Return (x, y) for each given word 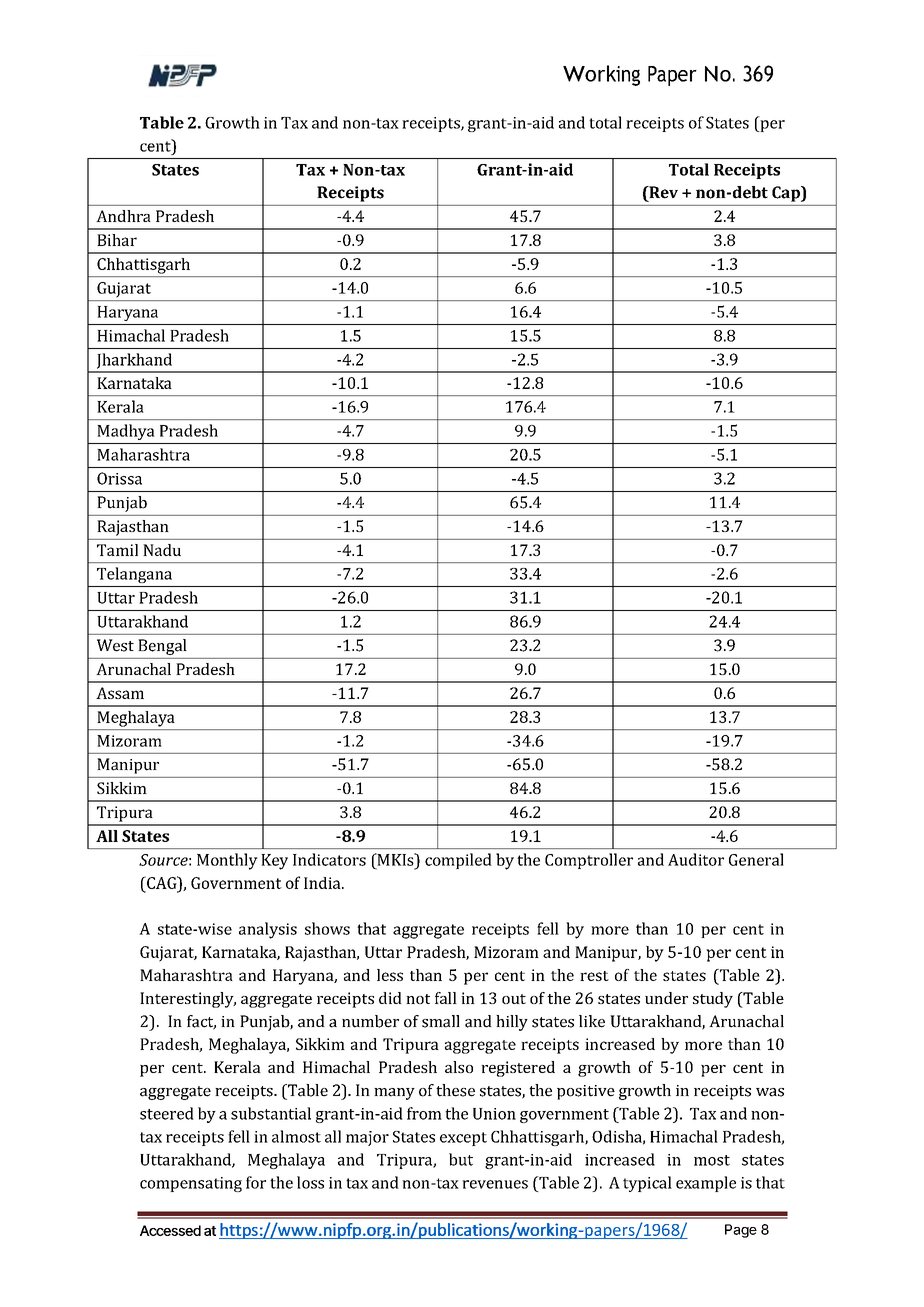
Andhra (123, 216)
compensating (191, 1184)
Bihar (117, 240)
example (706, 1184)
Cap (787, 194)
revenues (495, 1184)
